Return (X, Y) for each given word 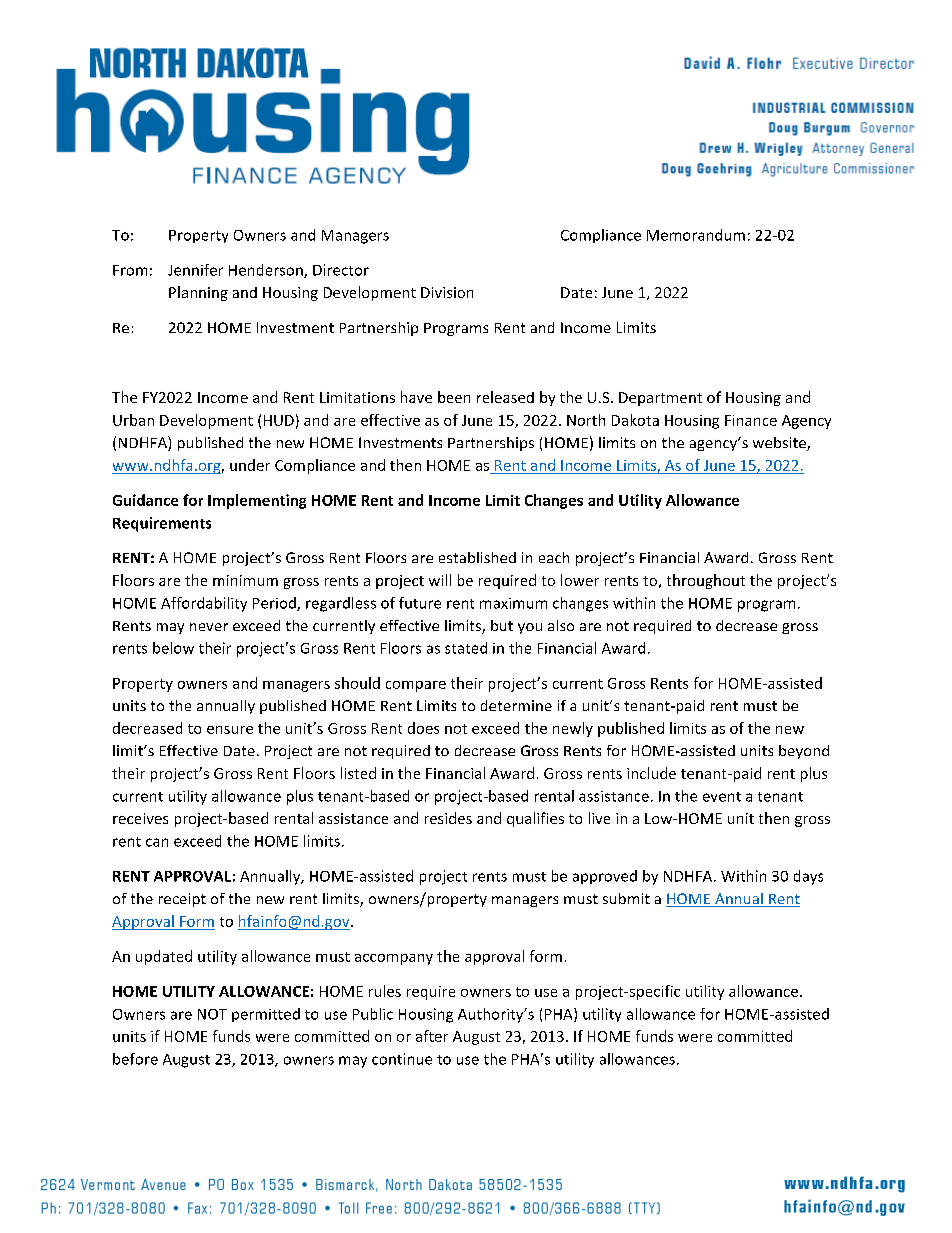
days (808, 877)
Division (447, 292)
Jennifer (195, 270)
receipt (182, 900)
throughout (706, 581)
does (423, 728)
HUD (279, 420)
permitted (266, 1015)
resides (448, 818)
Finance (751, 420)
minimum (245, 580)
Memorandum (696, 235)
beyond (804, 752)
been (454, 397)
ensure (230, 730)
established (477, 557)
